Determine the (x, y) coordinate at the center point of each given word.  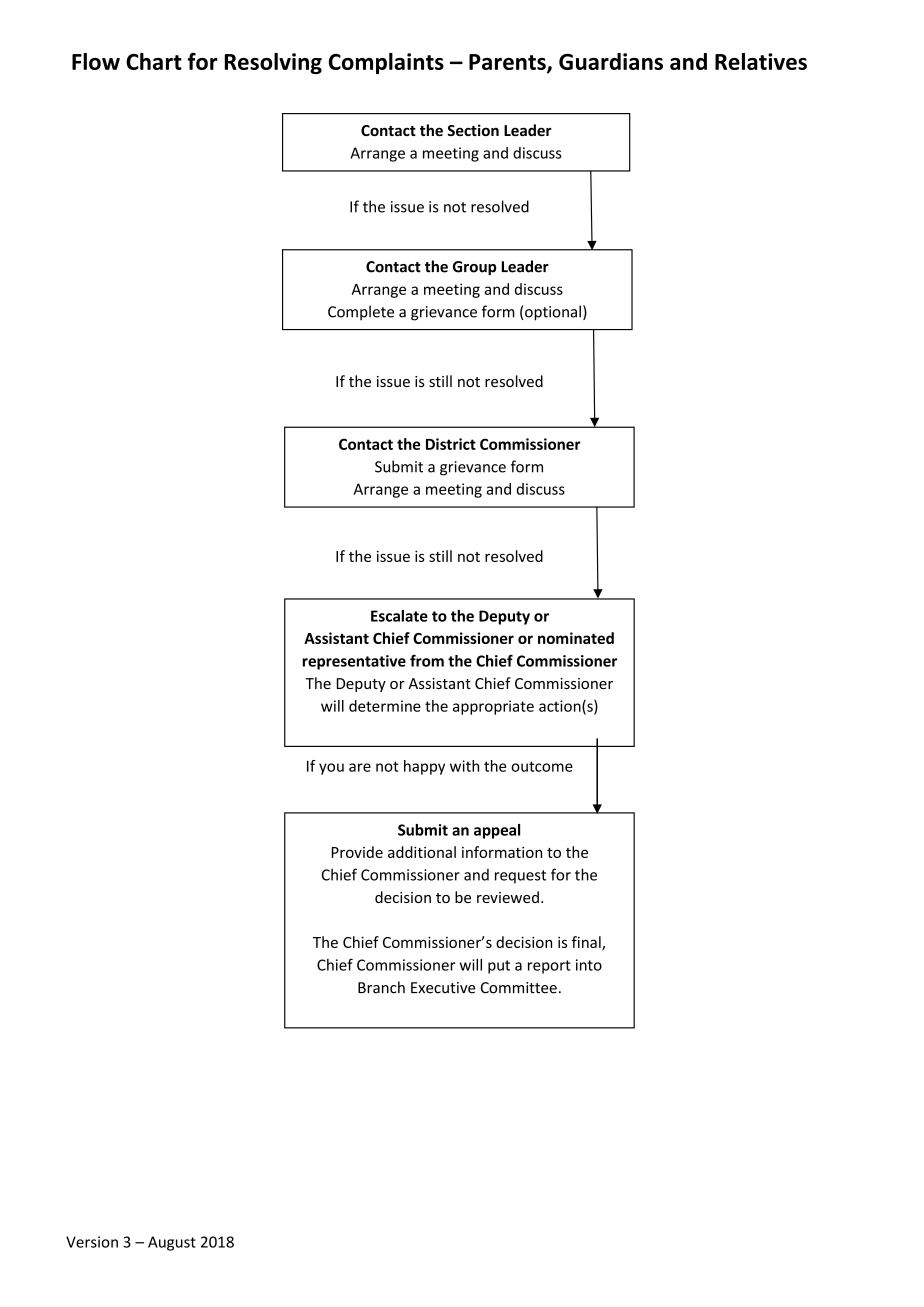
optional (553, 313)
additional (422, 852)
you (331, 769)
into (589, 965)
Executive (443, 988)
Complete (361, 313)
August (172, 1243)
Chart (154, 61)
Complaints (386, 63)
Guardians (611, 61)
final (587, 943)
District (451, 444)
